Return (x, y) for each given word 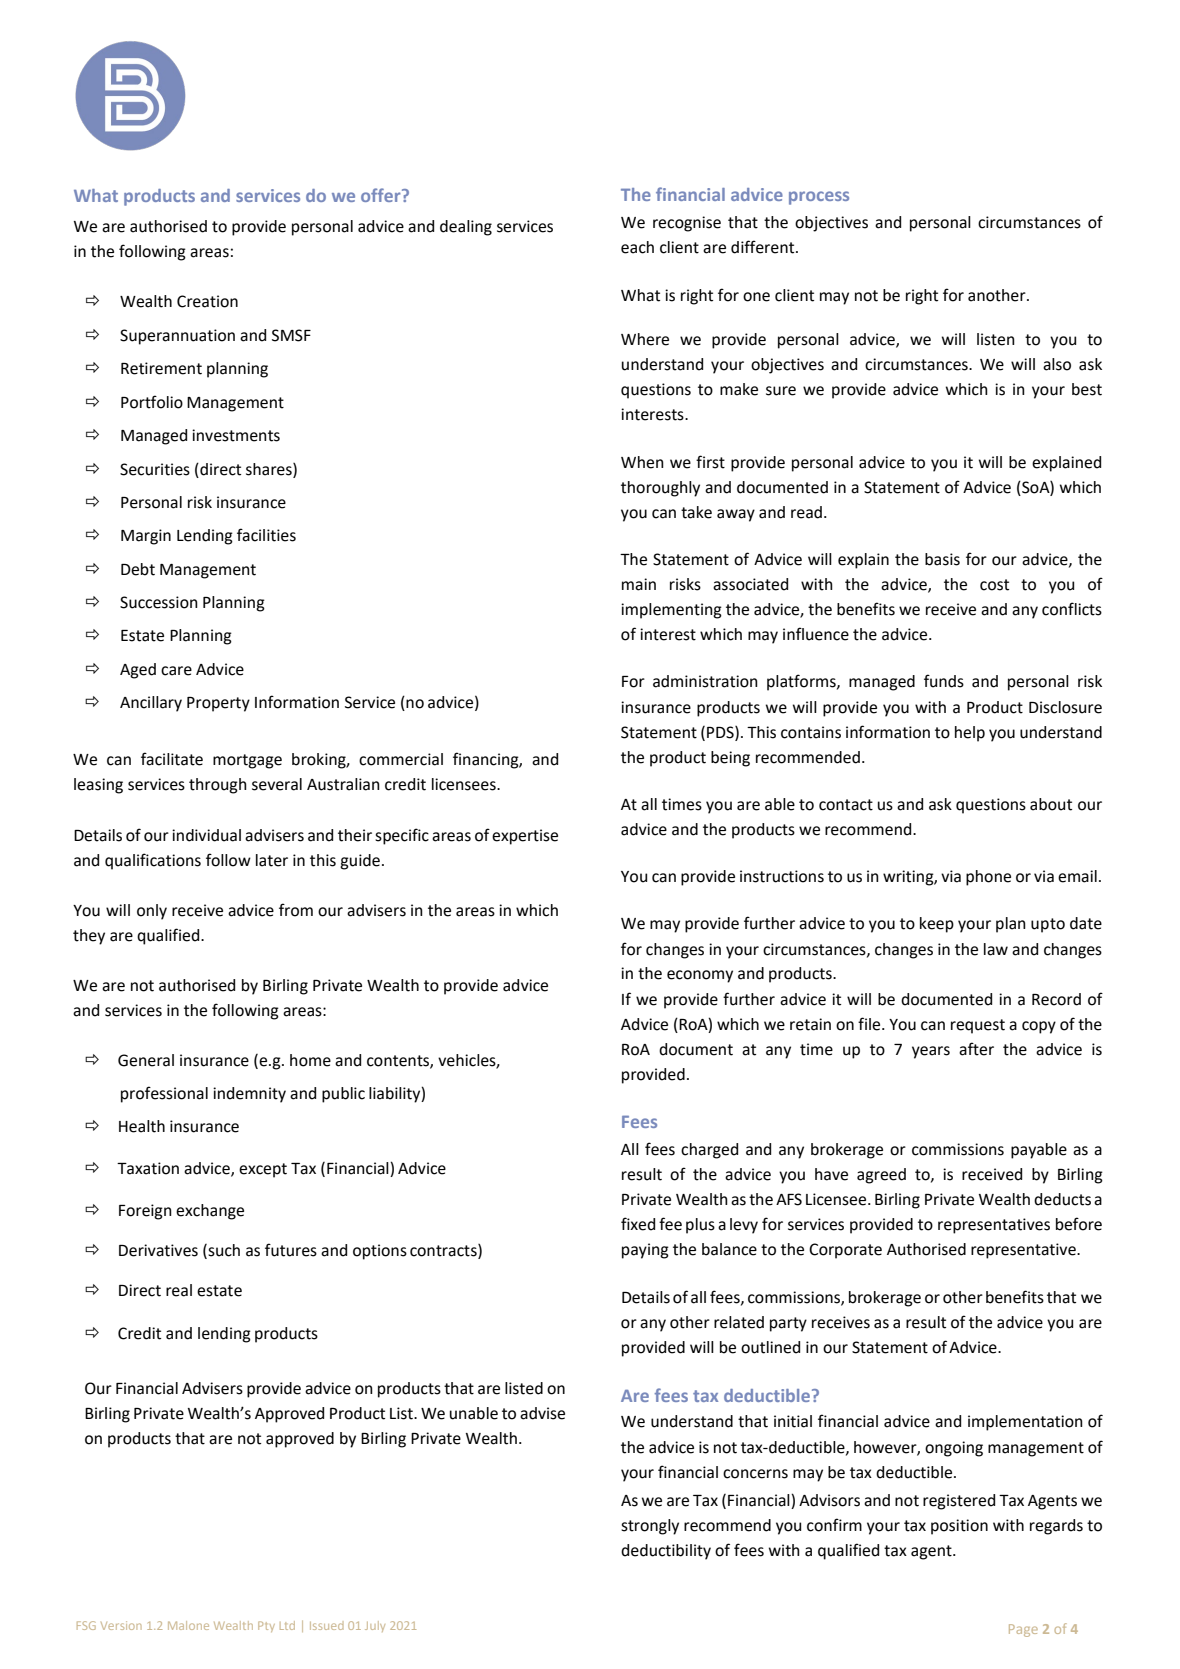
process (819, 198)
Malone (188, 1625)
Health (142, 1126)
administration (705, 681)
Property (218, 704)
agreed (881, 1176)
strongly (650, 1527)
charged (709, 1151)
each (637, 247)
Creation (207, 301)
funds (944, 681)
